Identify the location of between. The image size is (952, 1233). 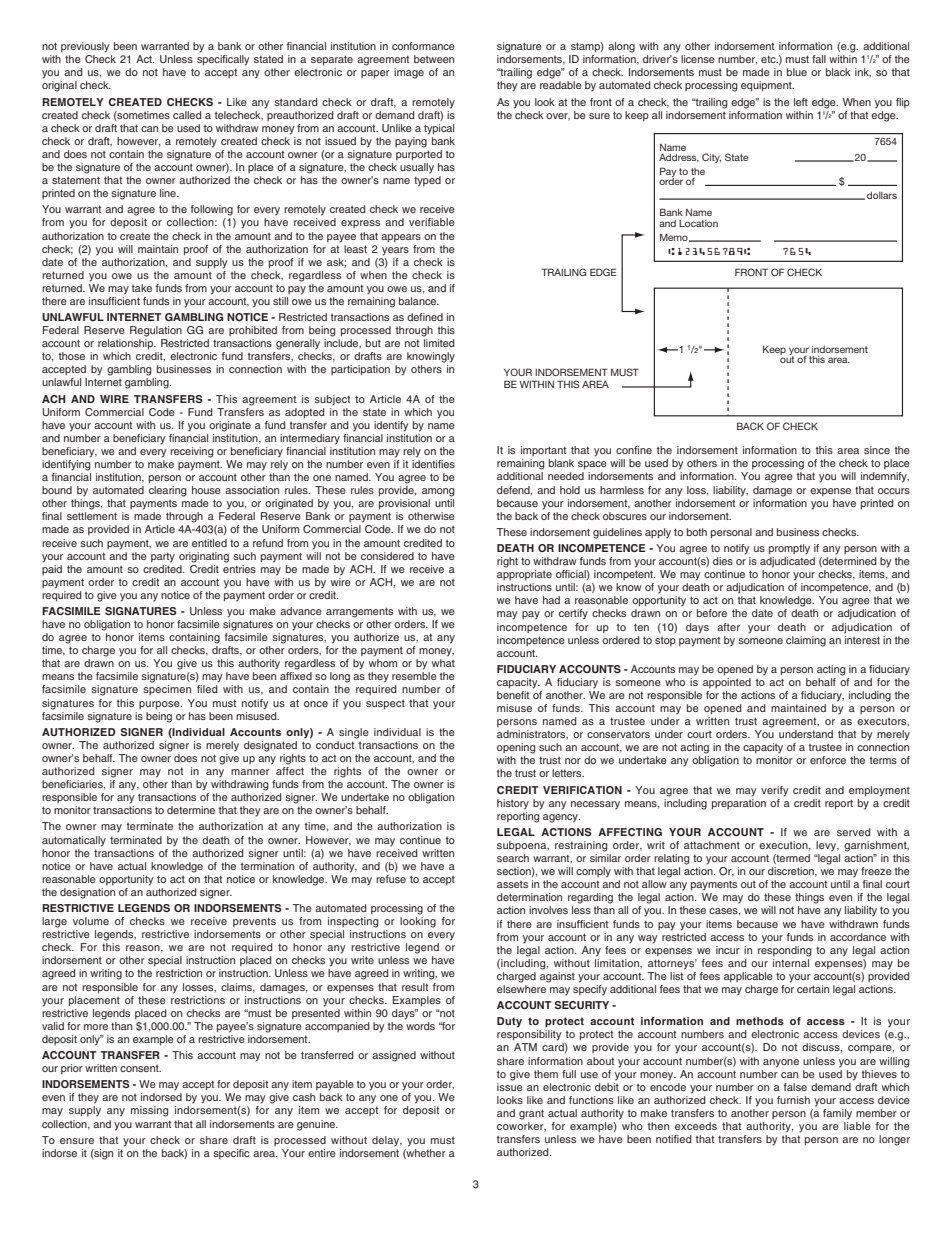
(434, 59).
